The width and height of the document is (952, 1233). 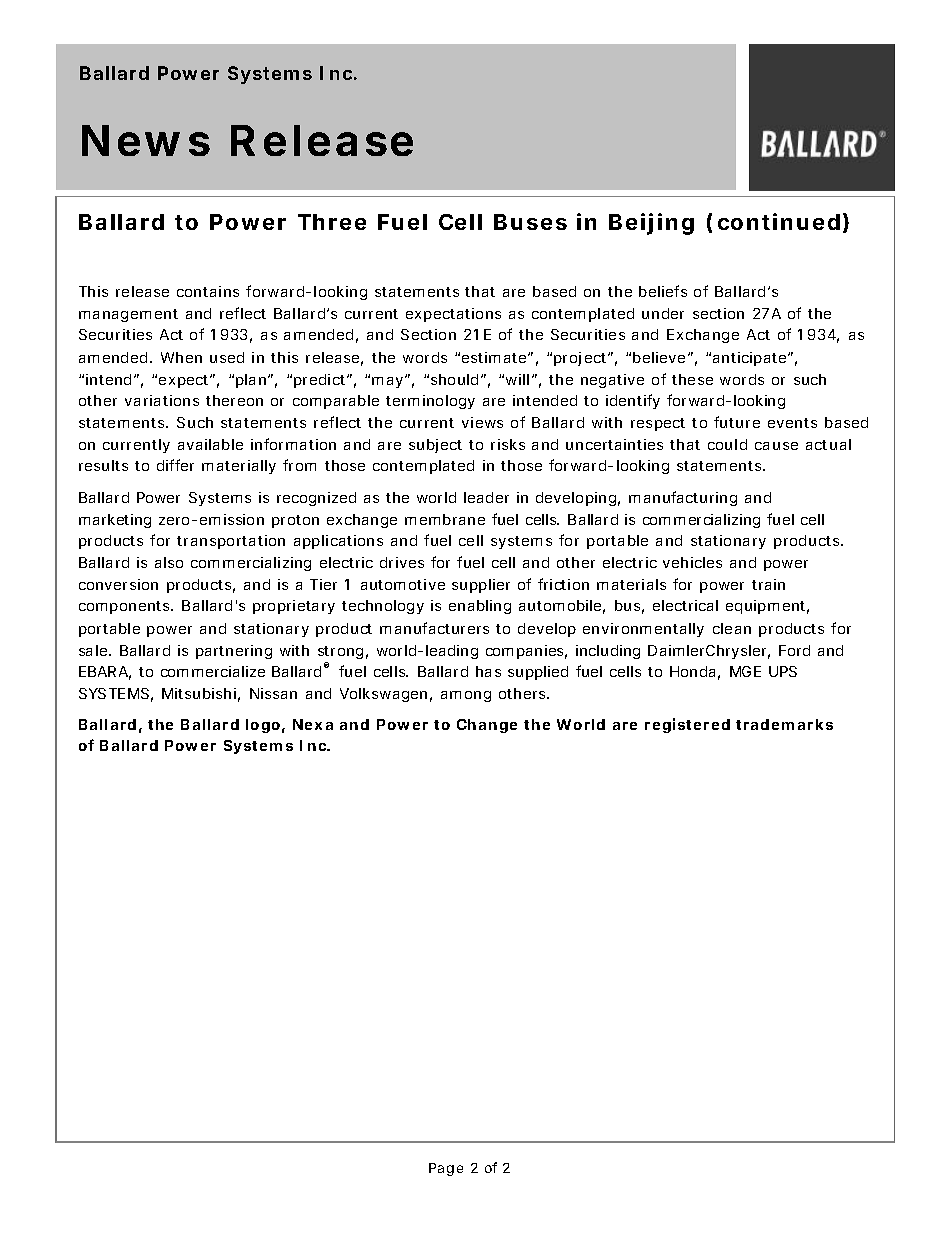 What do you see at coordinates (651, 224) in the document?
I see `Beijing` at bounding box center [651, 224].
